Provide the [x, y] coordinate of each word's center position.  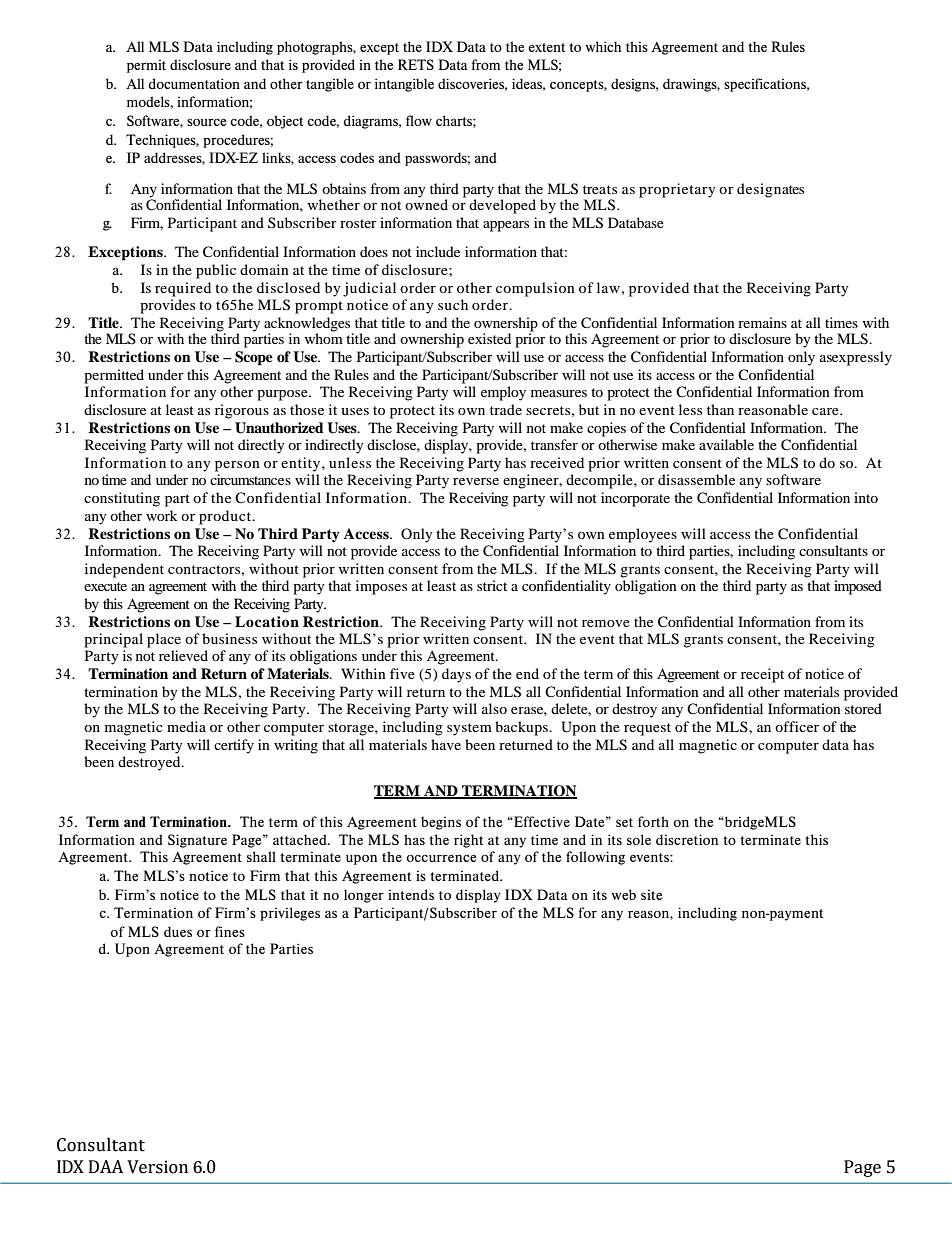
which [603, 46]
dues [178, 931]
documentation [194, 83]
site [651, 895]
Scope [254, 358]
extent [546, 47]
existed [489, 338]
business [229, 638]
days [456, 675]
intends [411, 894]
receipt [762, 675]
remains [762, 322]
